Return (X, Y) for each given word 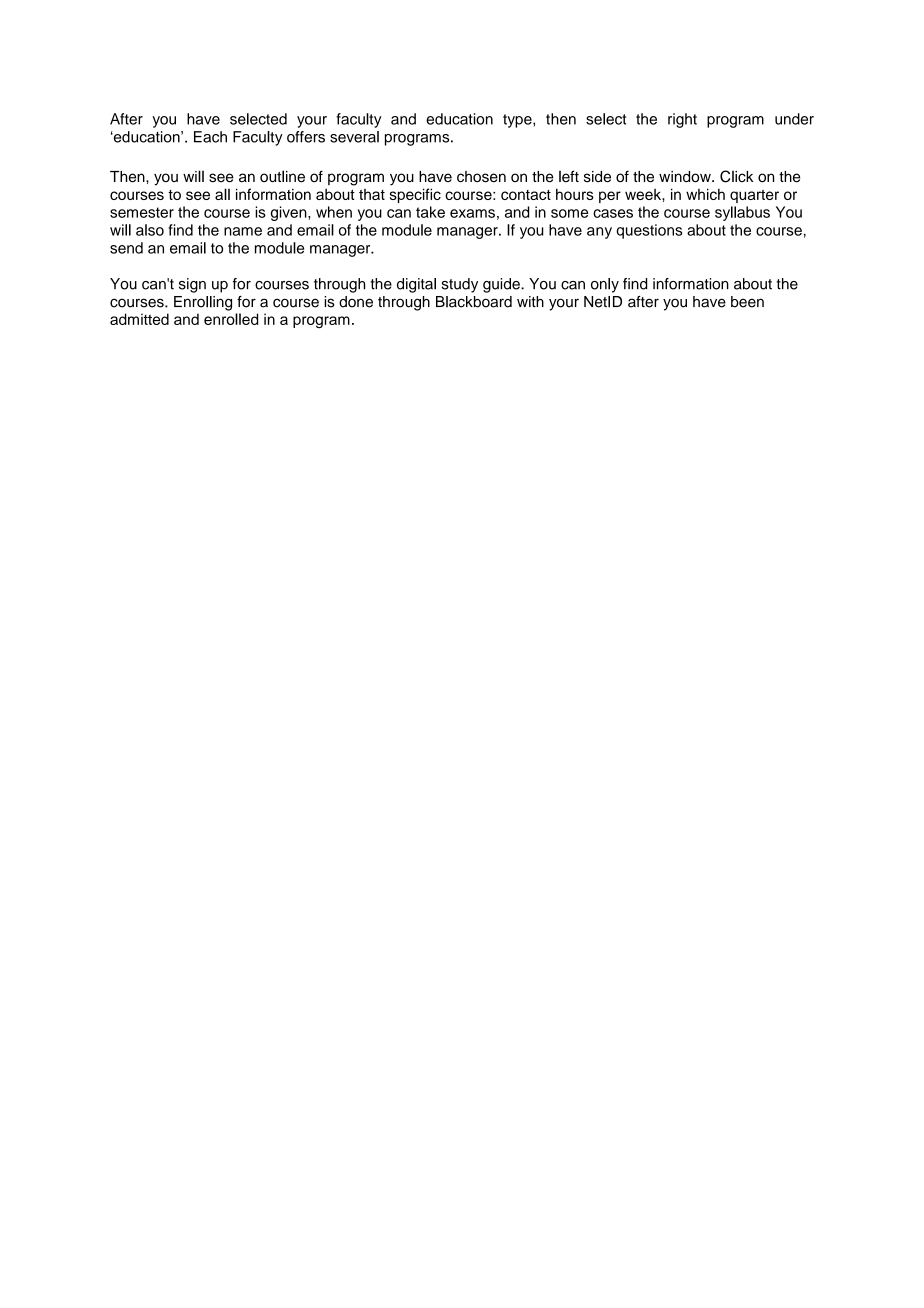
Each (210, 137)
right (682, 120)
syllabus (742, 213)
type (518, 121)
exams (472, 213)
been (747, 302)
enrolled (231, 319)
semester (142, 212)
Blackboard (474, 302)
